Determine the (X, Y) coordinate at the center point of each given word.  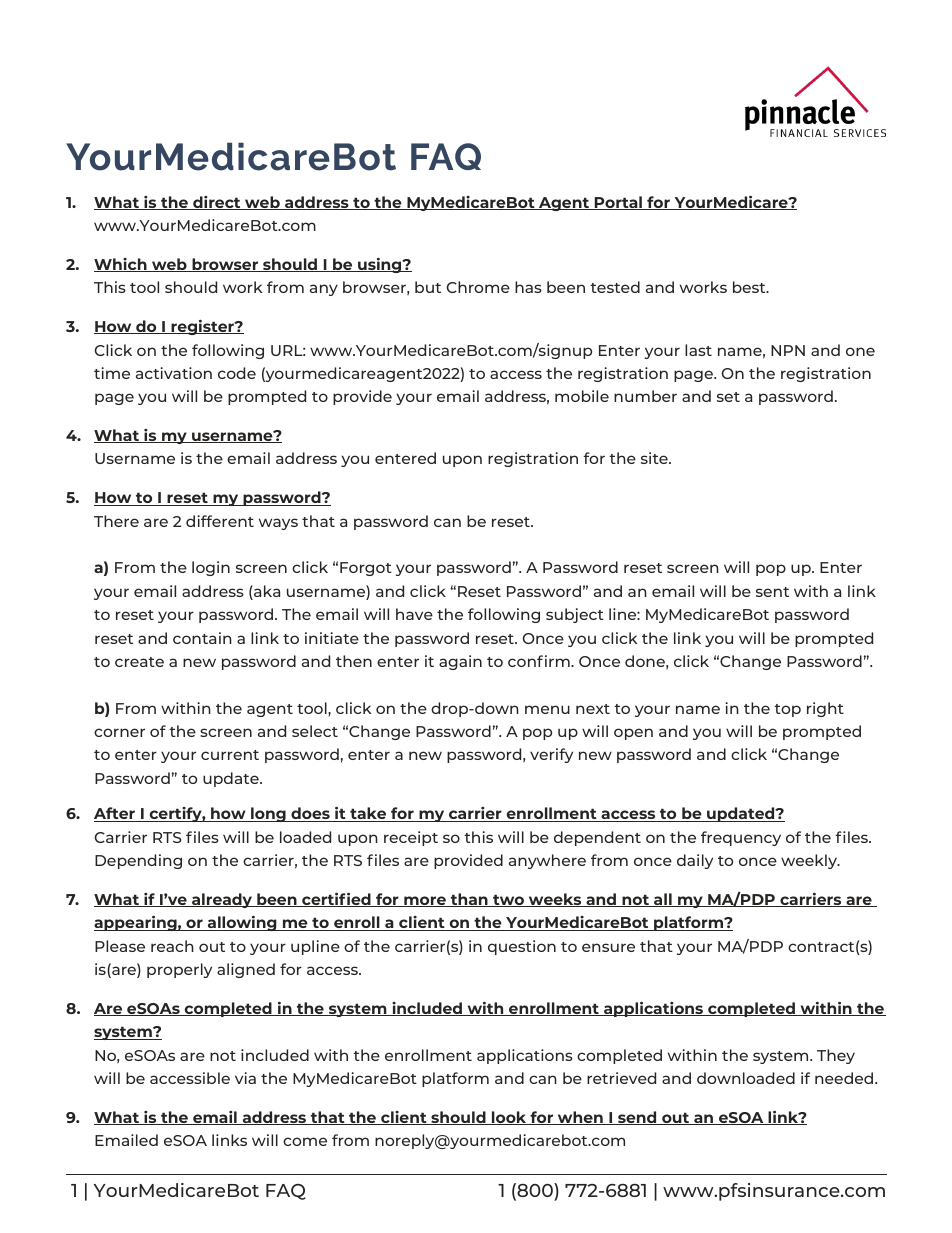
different (220, 521)
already (222, 900)
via (245, 1078)
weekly (810, 861)
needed (845, 1078)
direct (217, 203)
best (750, 287)
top (787, 710)
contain (202, 638)
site (655, 458)
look (509, 1118)
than (469, 900)
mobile (582, 396)
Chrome (478, 287)
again (460, 662)
